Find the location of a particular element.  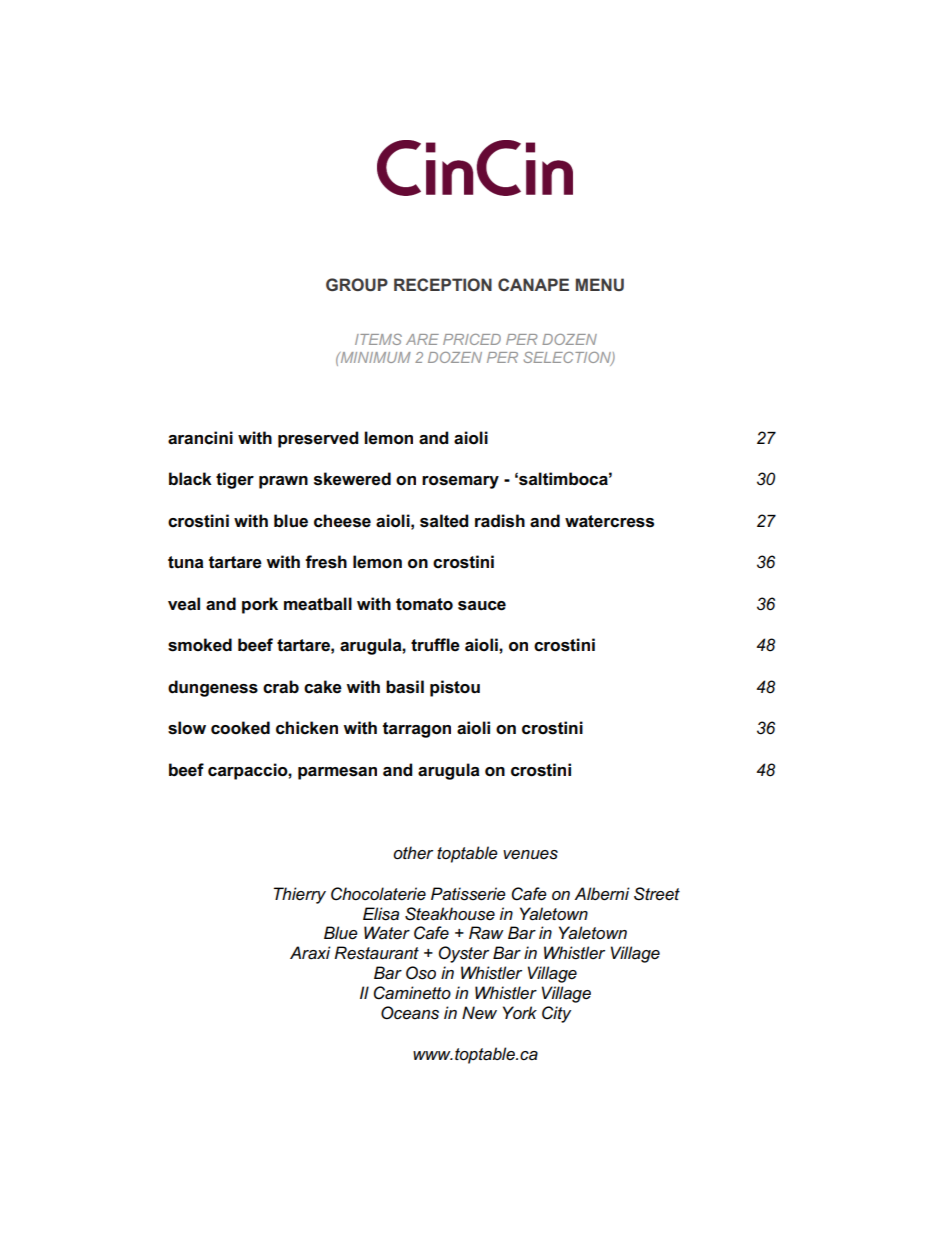

basil is located at coordinates (405, 687).
